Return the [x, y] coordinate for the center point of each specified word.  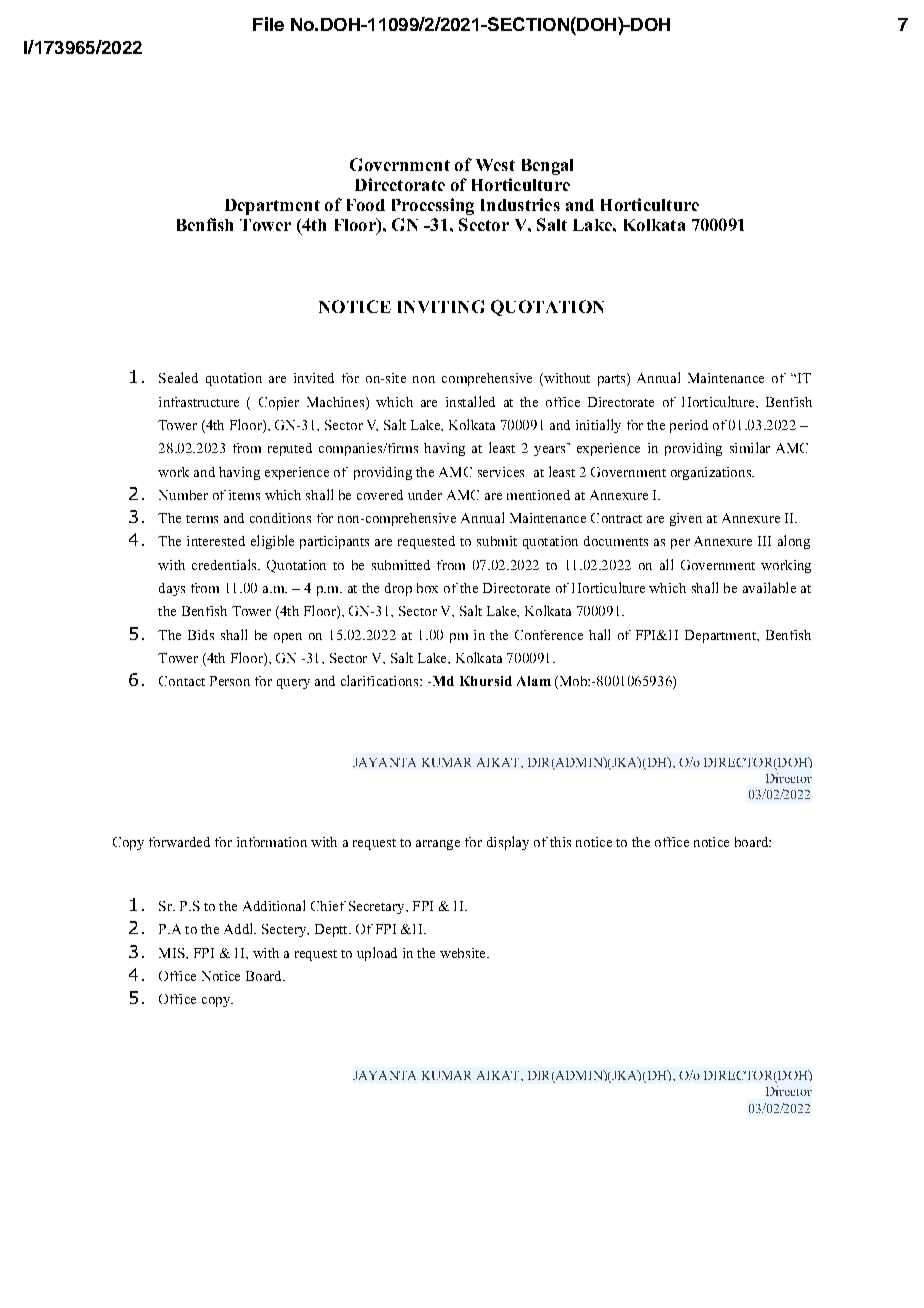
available [769, 587]
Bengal [547, 167]
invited [314, 378]
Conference [549, 635]
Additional [274, 905]
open [288, 638]
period [689, 426]
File [268, 24]
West [495, 165]
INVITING [441, 306]
